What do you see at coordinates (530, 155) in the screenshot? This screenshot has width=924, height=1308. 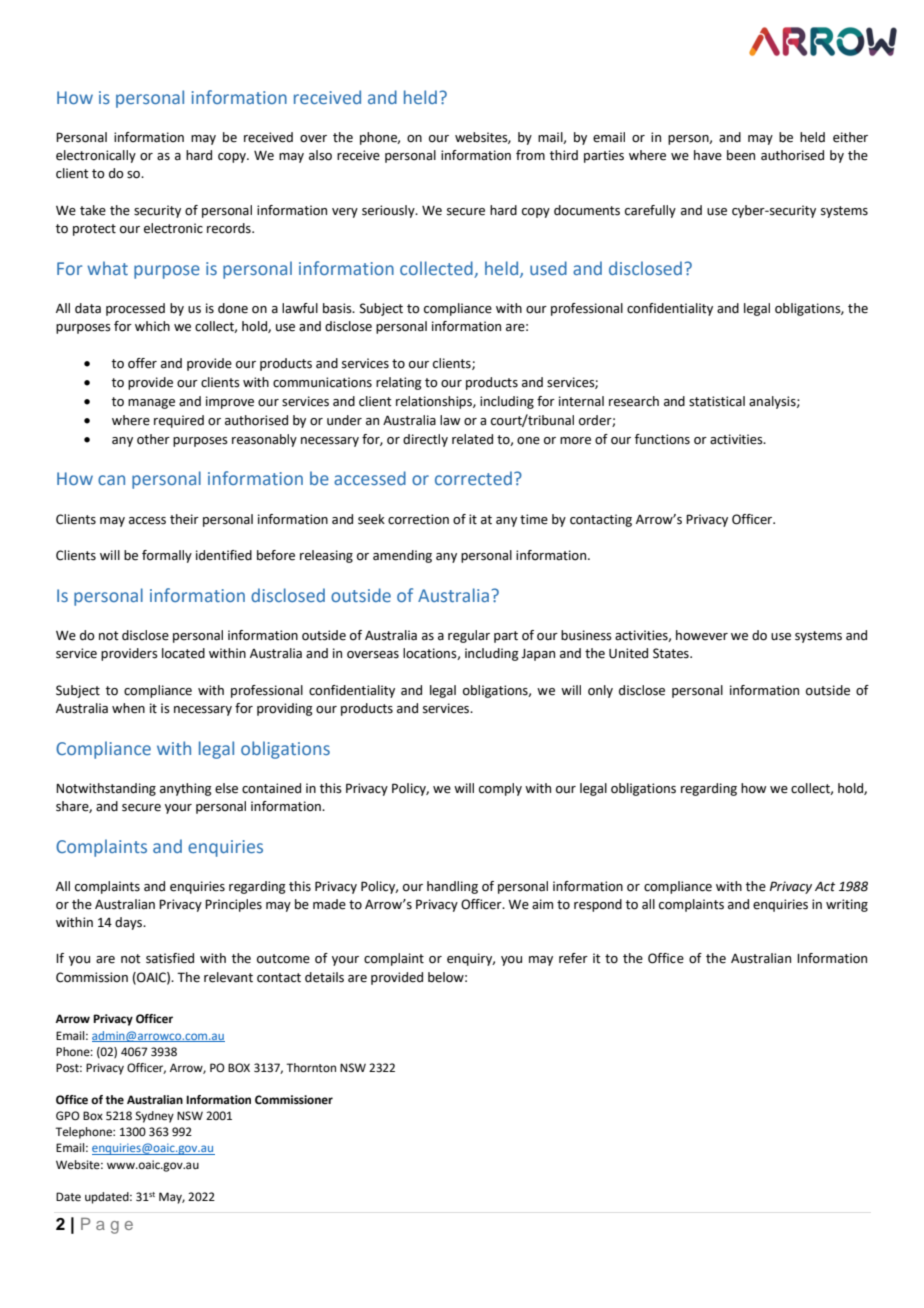 I see `from` at bounding box center [530, 155].
